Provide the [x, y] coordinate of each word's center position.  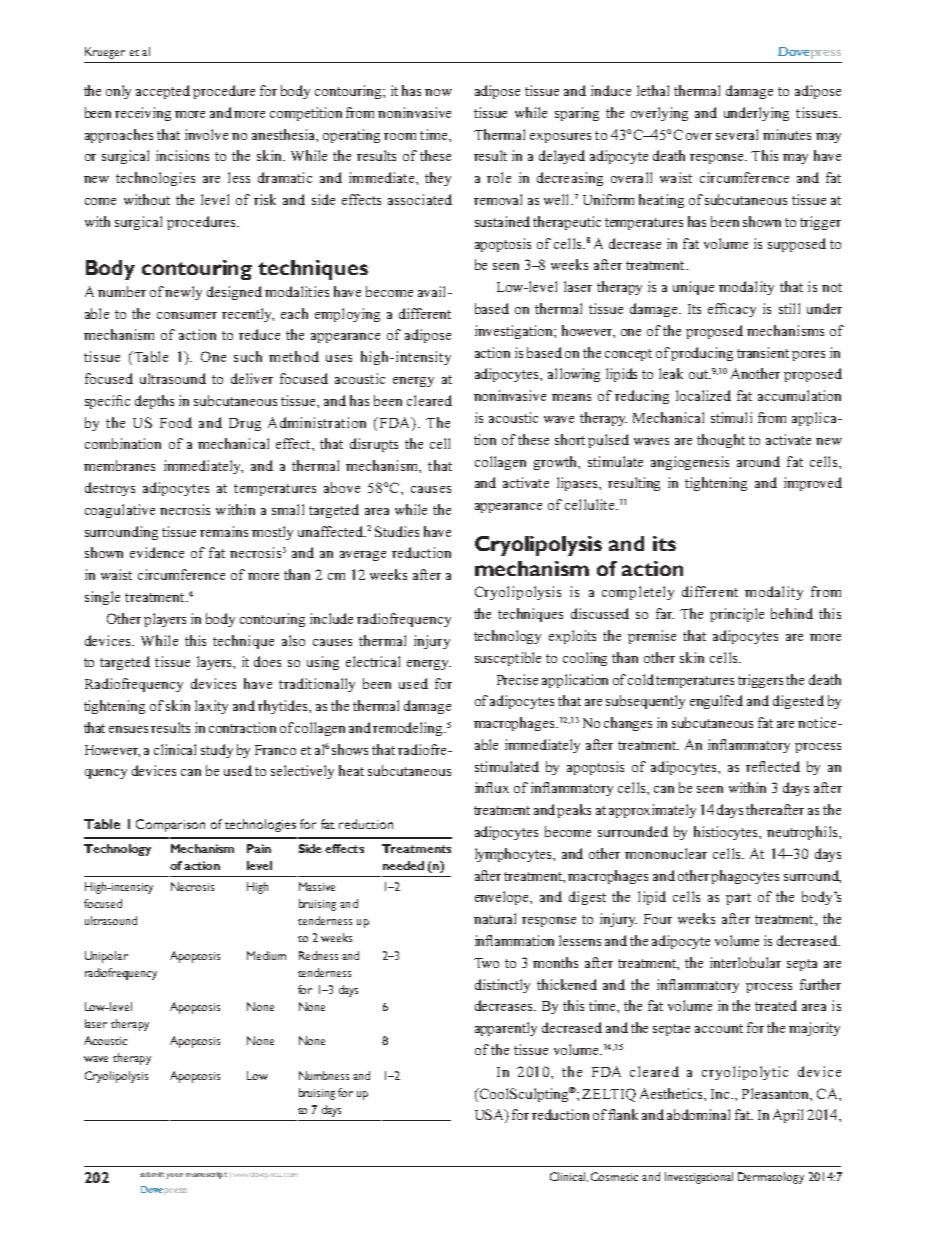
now [438, 92]
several [737, 134]
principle [737, 615]
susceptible [508, 659]
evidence [157, 552]
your [175, 1176]
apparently [506, 1029]
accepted [163, 92]
